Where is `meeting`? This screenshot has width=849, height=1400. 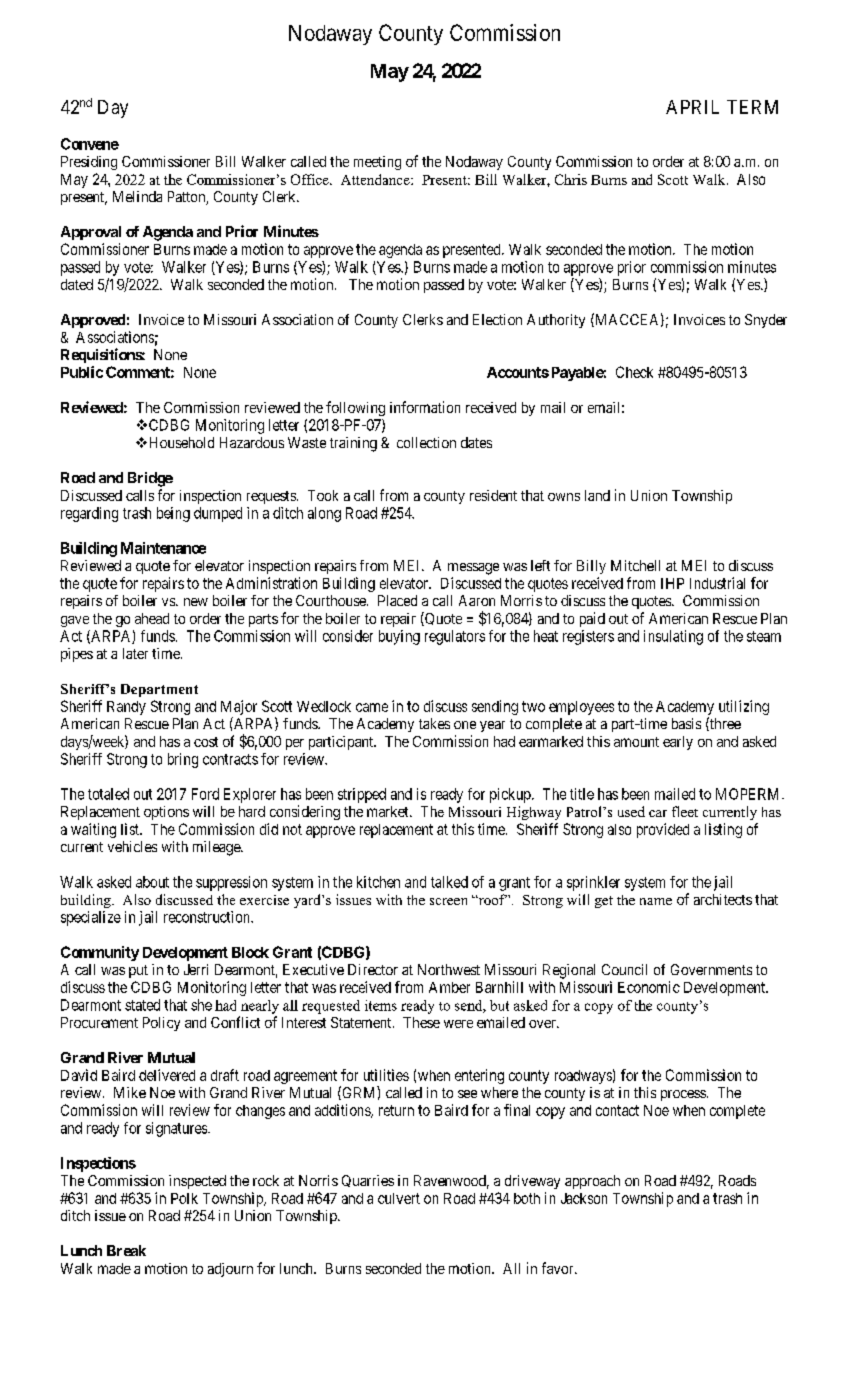 meeting is located at coordinates (377, 163).
